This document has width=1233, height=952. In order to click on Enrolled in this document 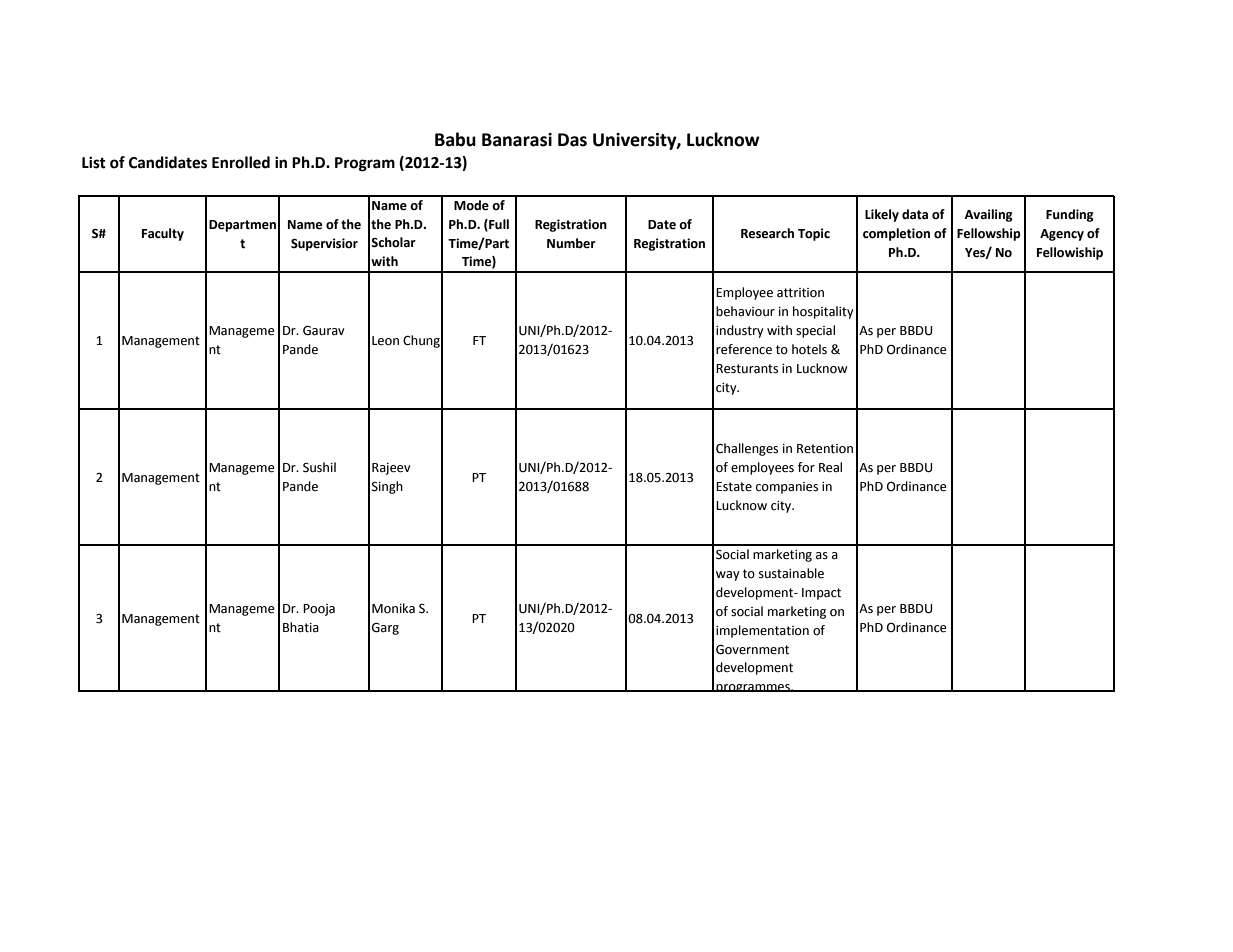, I will do `click(241, 162)`.
